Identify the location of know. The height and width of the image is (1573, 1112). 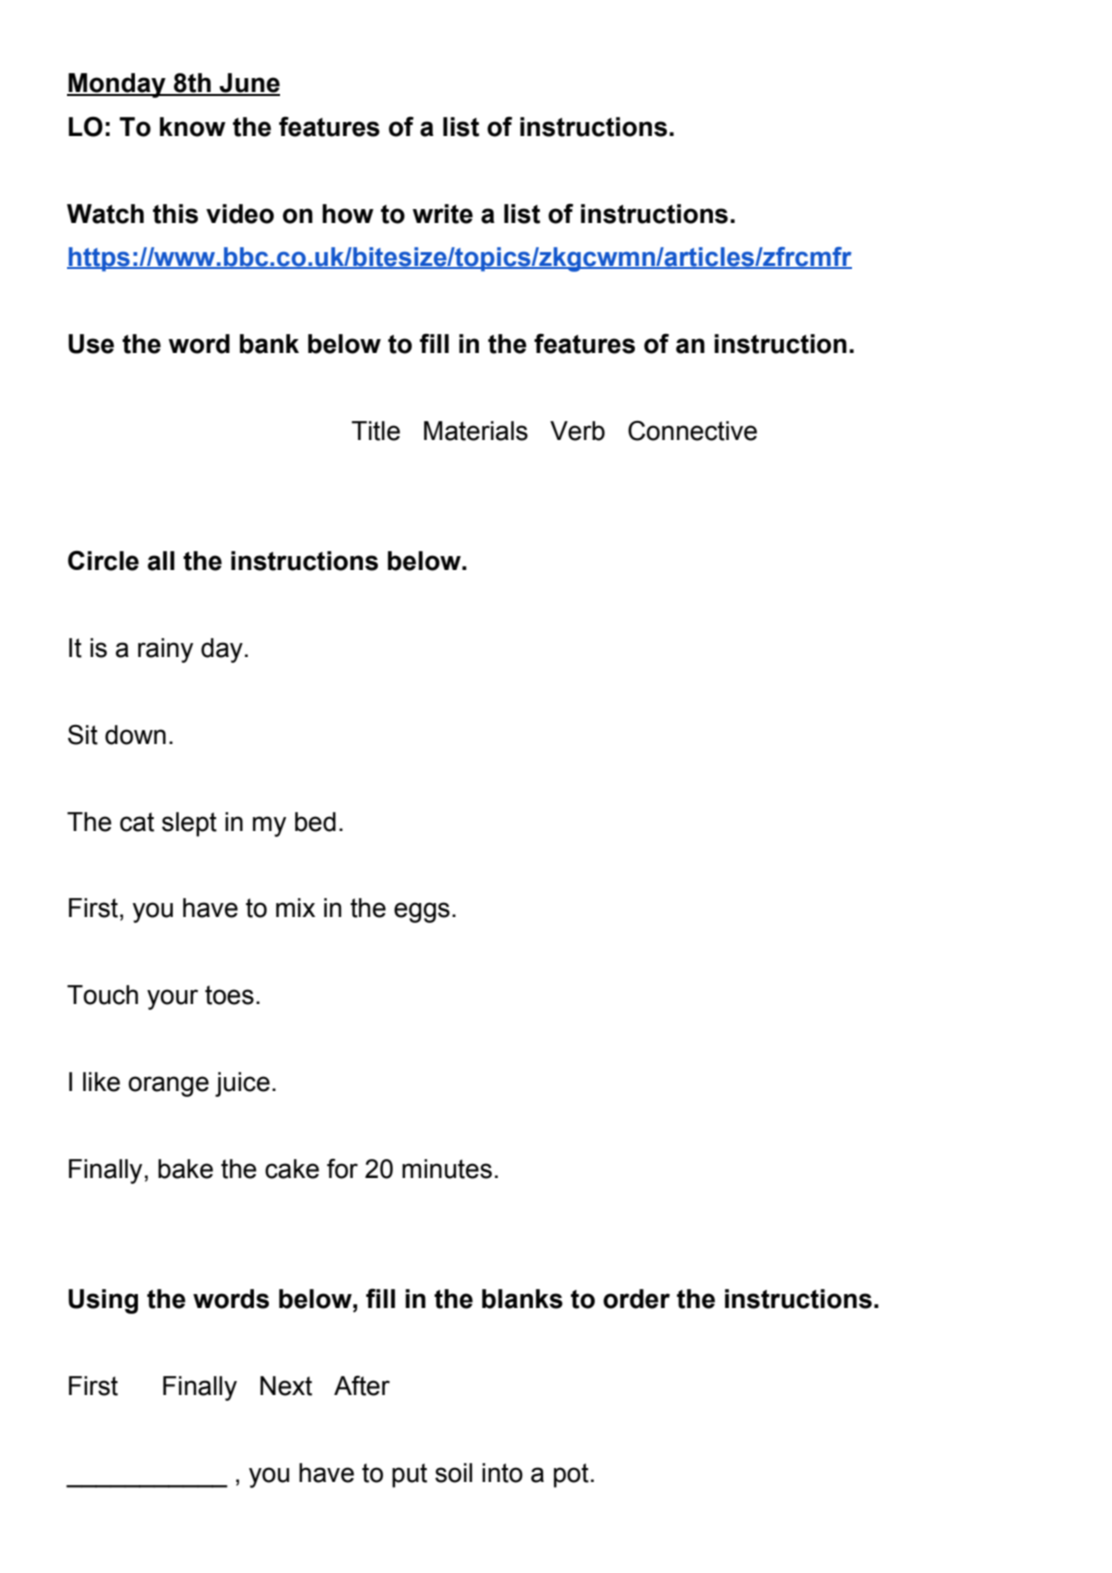
(193, 127).
